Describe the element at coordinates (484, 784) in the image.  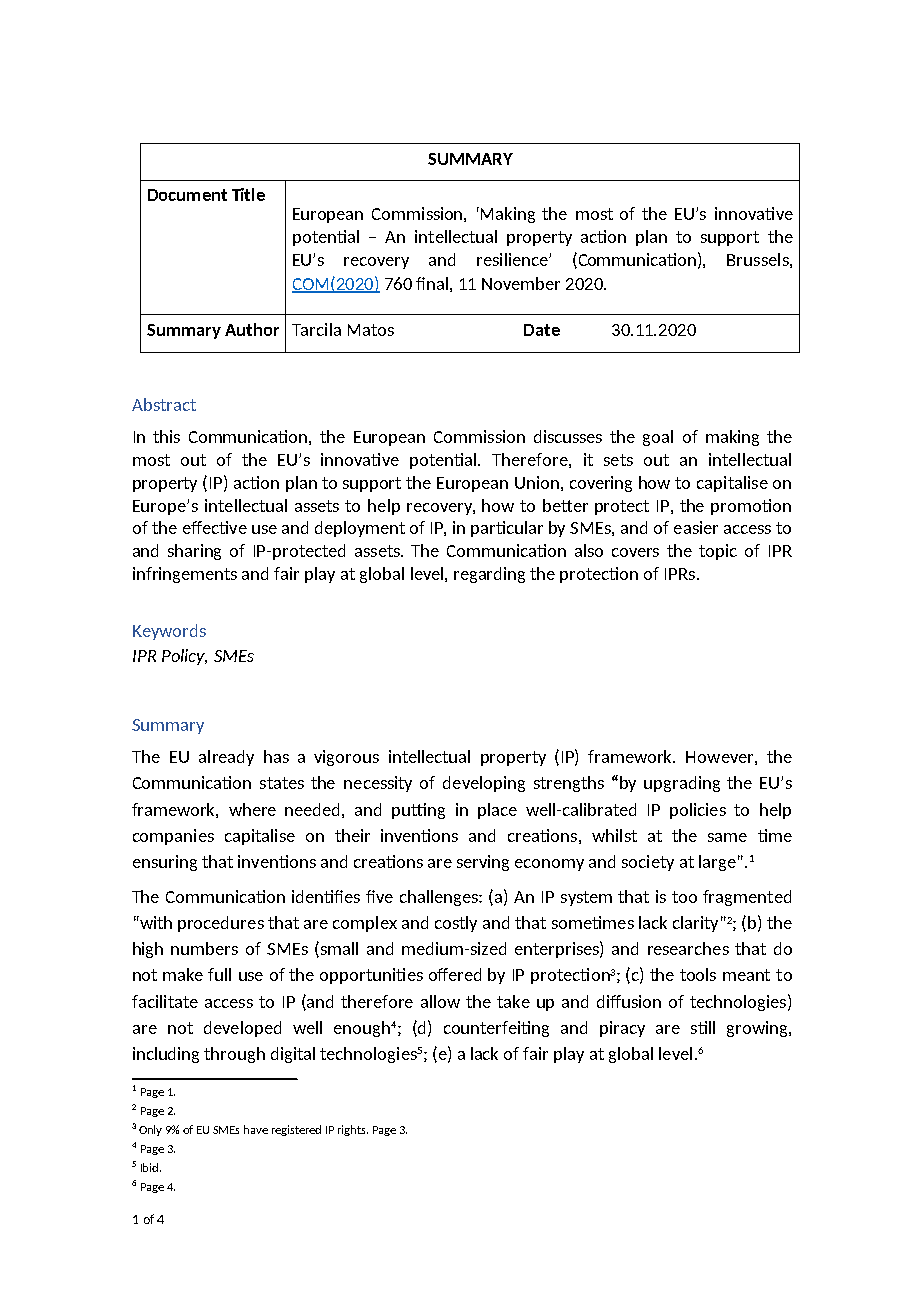
I see `developing` at that location.
